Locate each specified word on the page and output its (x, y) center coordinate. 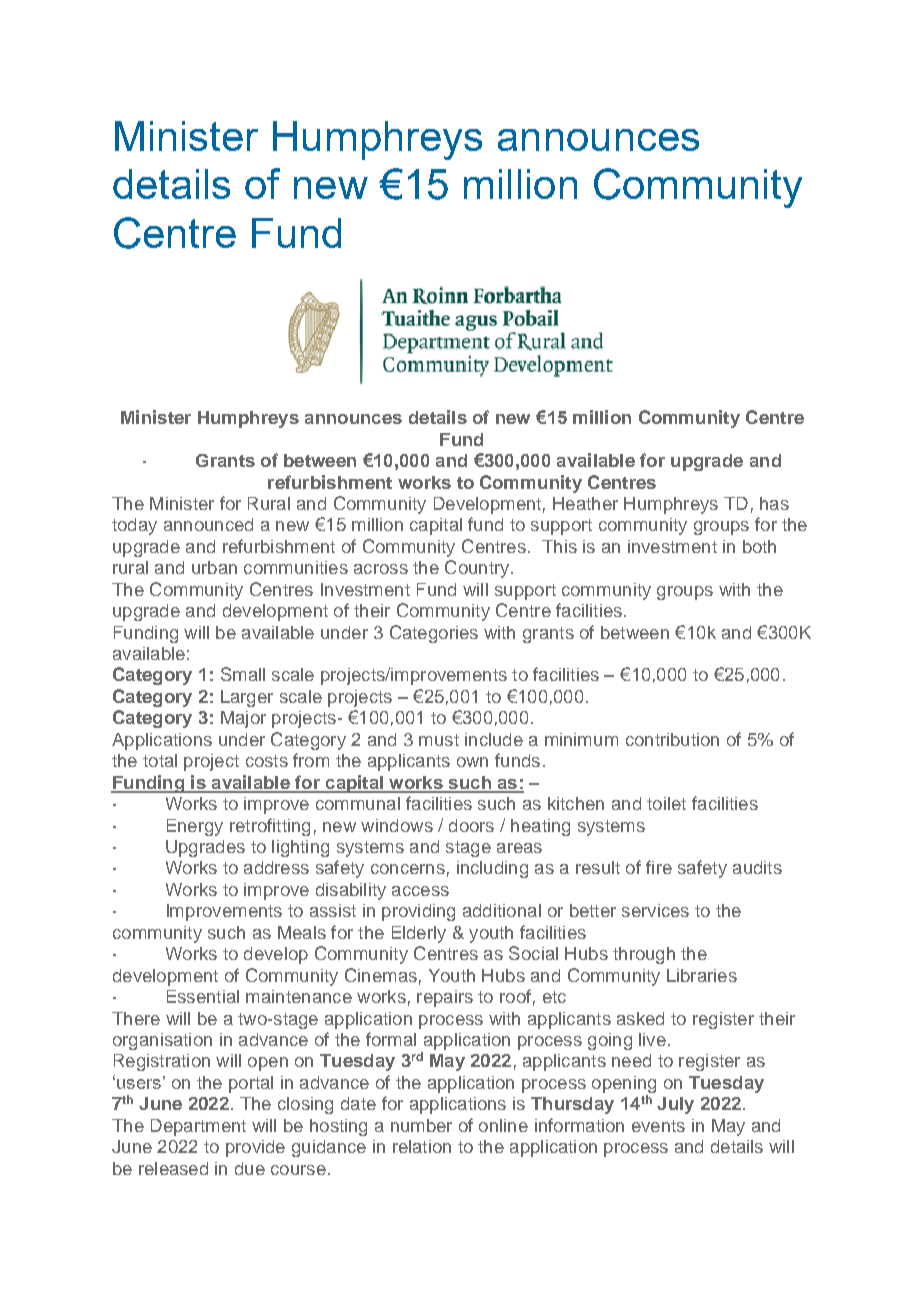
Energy (195, 827)
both (759, 546)
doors (471, 825)
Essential (203, 996)
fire (659, 867)
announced (208, 524)
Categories (434, 634)
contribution (672, 739)
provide (255, 1148)
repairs (445, 998)
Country (478, 569)
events (658, 1126)
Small (243, 674)
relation (422, 1146)
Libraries (702, 975)
